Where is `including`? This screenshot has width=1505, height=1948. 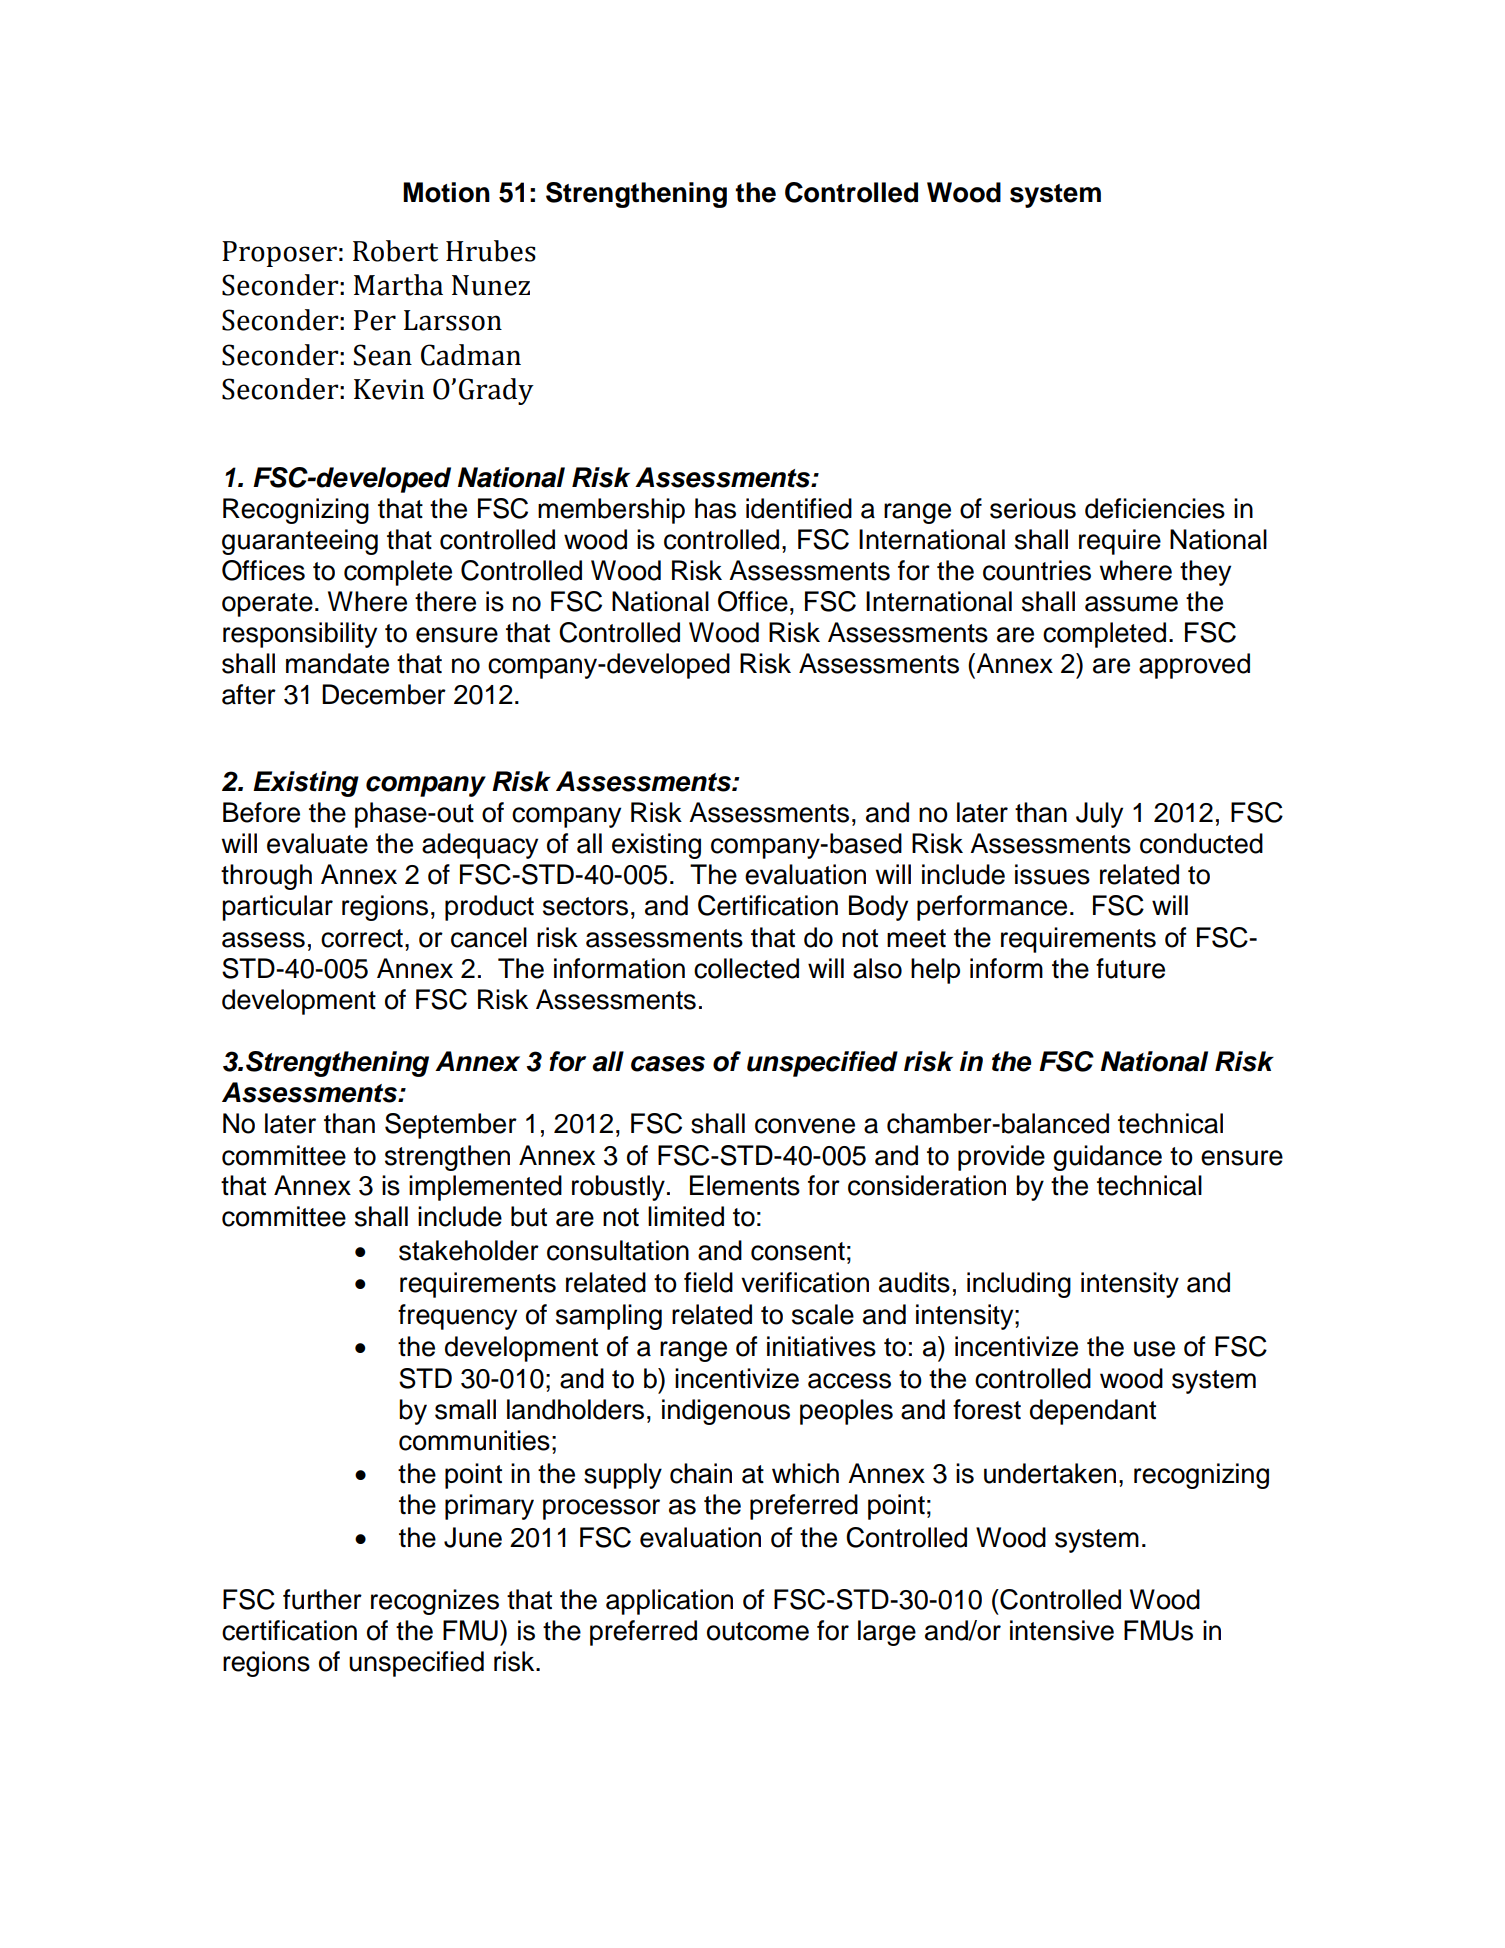
including is located at coordinates (1019, 1285).
